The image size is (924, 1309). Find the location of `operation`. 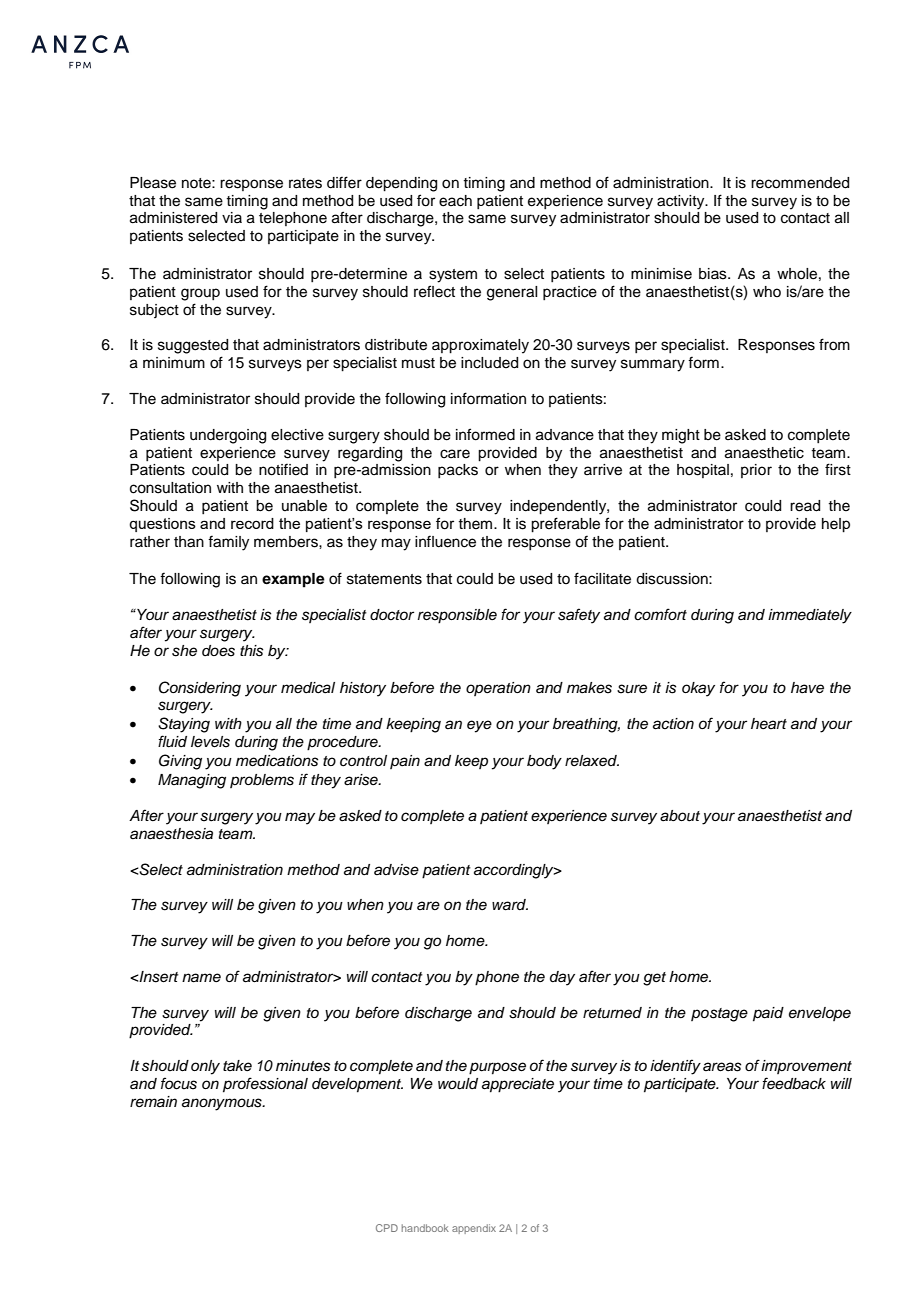

operation is located at coordinates (498, 689).
